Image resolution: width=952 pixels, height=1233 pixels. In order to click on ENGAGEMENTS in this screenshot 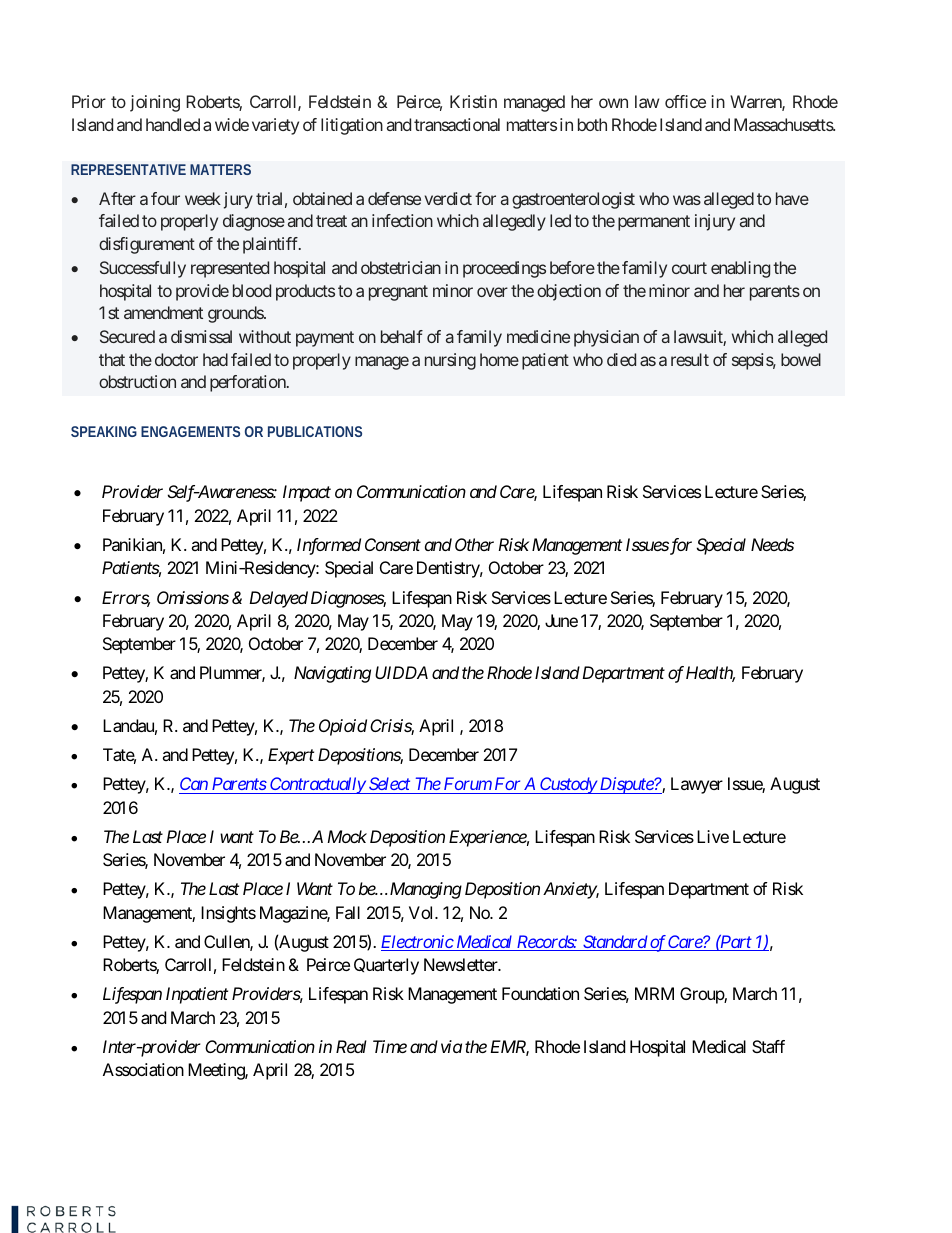, I will do `click(190, 431)`.
